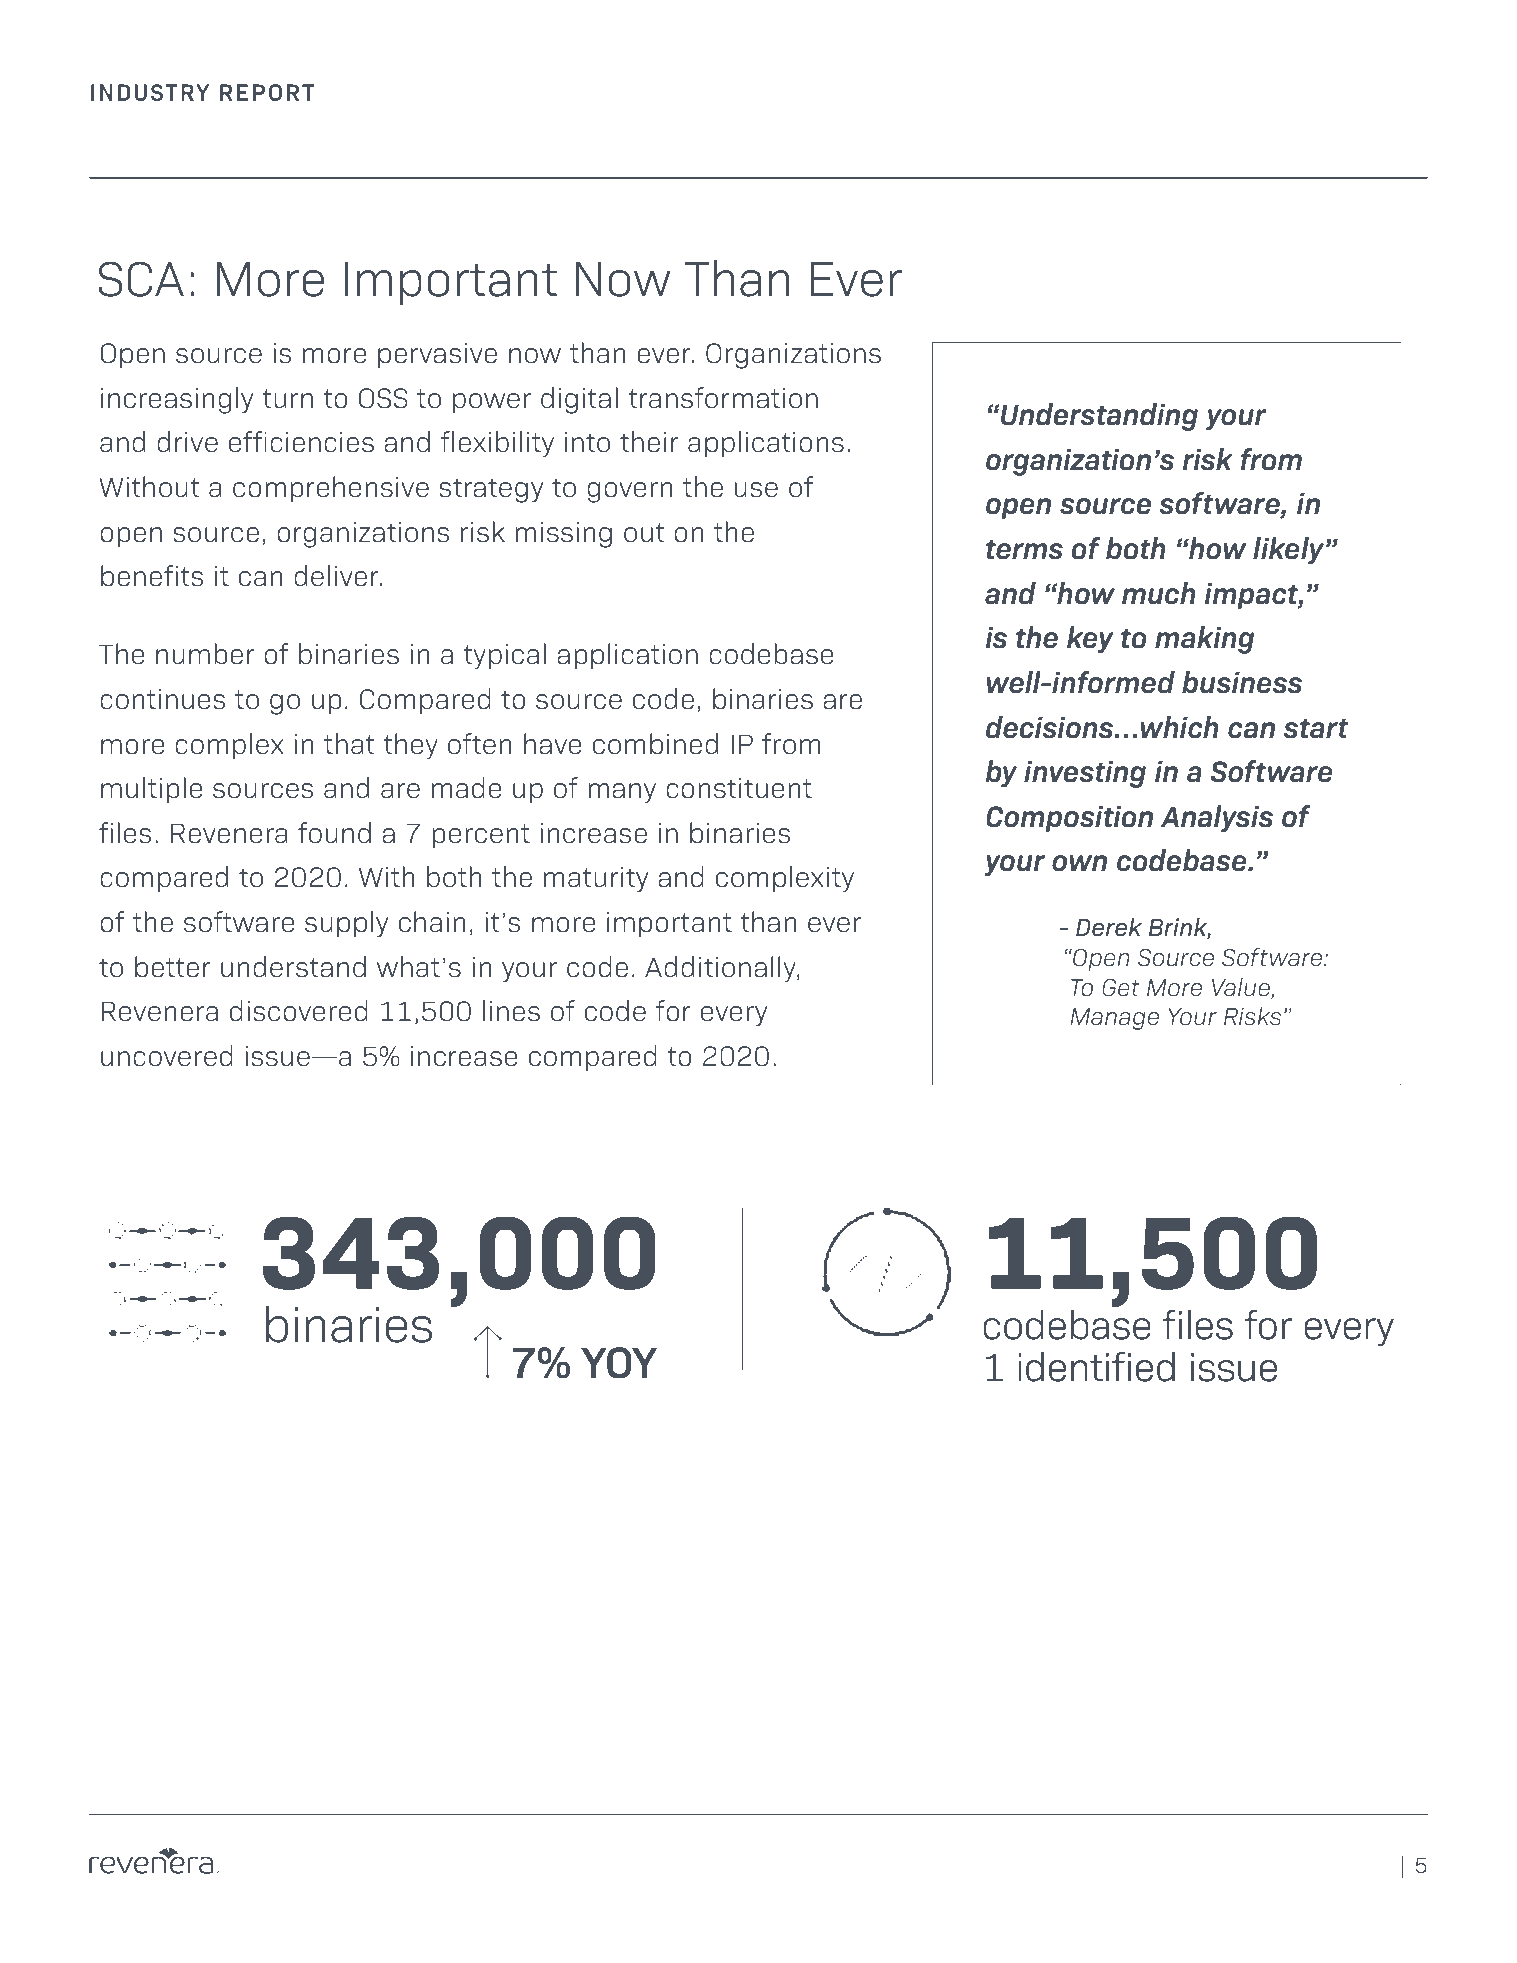 The height and width of the screenshot is (1963, 1517). I want to click on REPORT, so click(267, 92).
